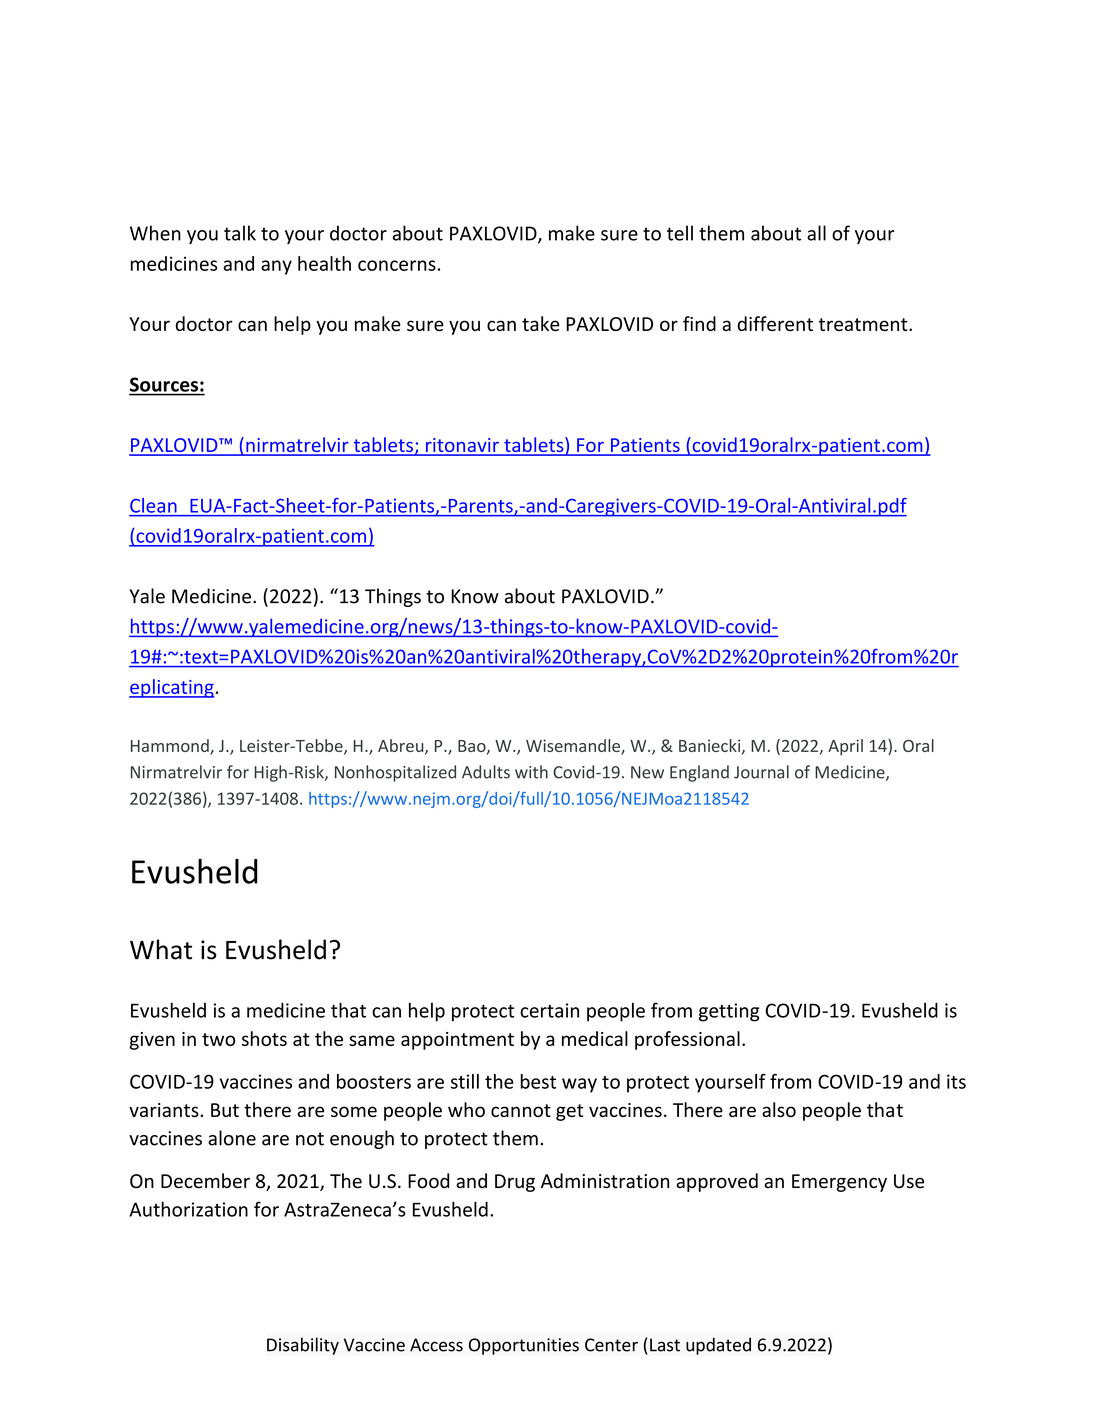  I want to click on Disability, so click(303, 1346).
